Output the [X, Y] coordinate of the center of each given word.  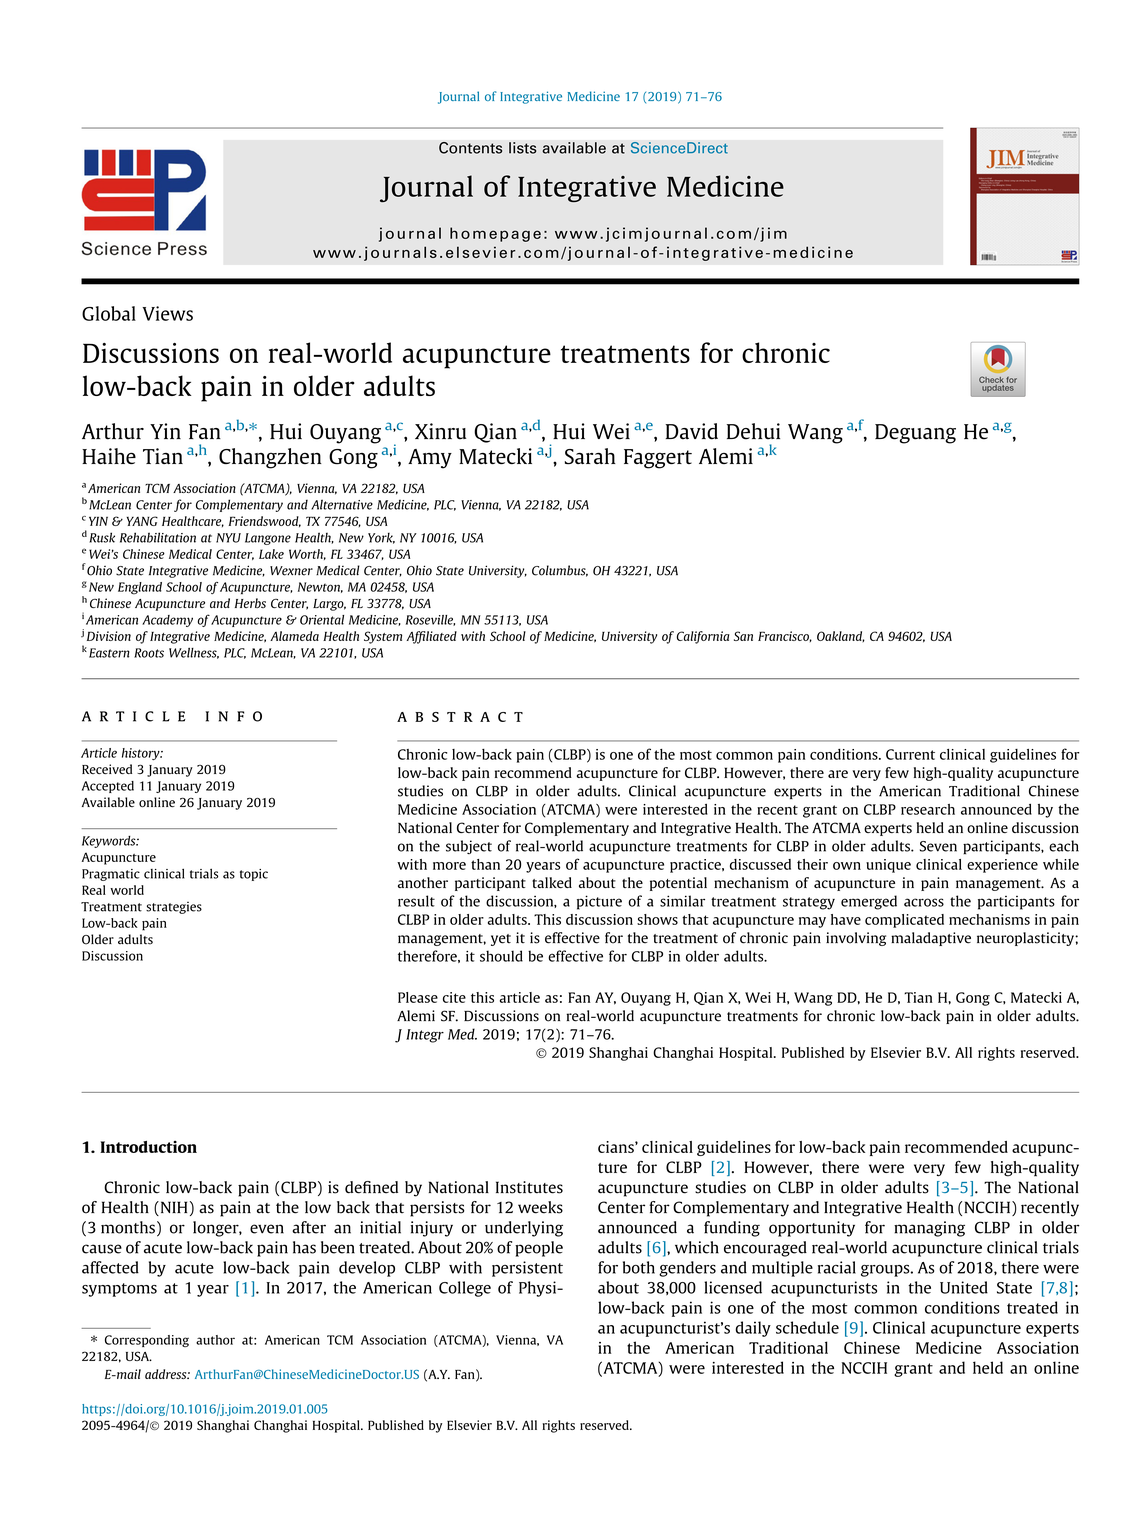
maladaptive [931, 939]
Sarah [590, 456]
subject [469, 847]
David [691, 431]
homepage [495, 234]
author [215, 1340]
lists [523, 148]
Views [167, 313]
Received [107, 769]
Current [910, 754]
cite [454, 997]
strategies [174, 908]
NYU [228, 538]
